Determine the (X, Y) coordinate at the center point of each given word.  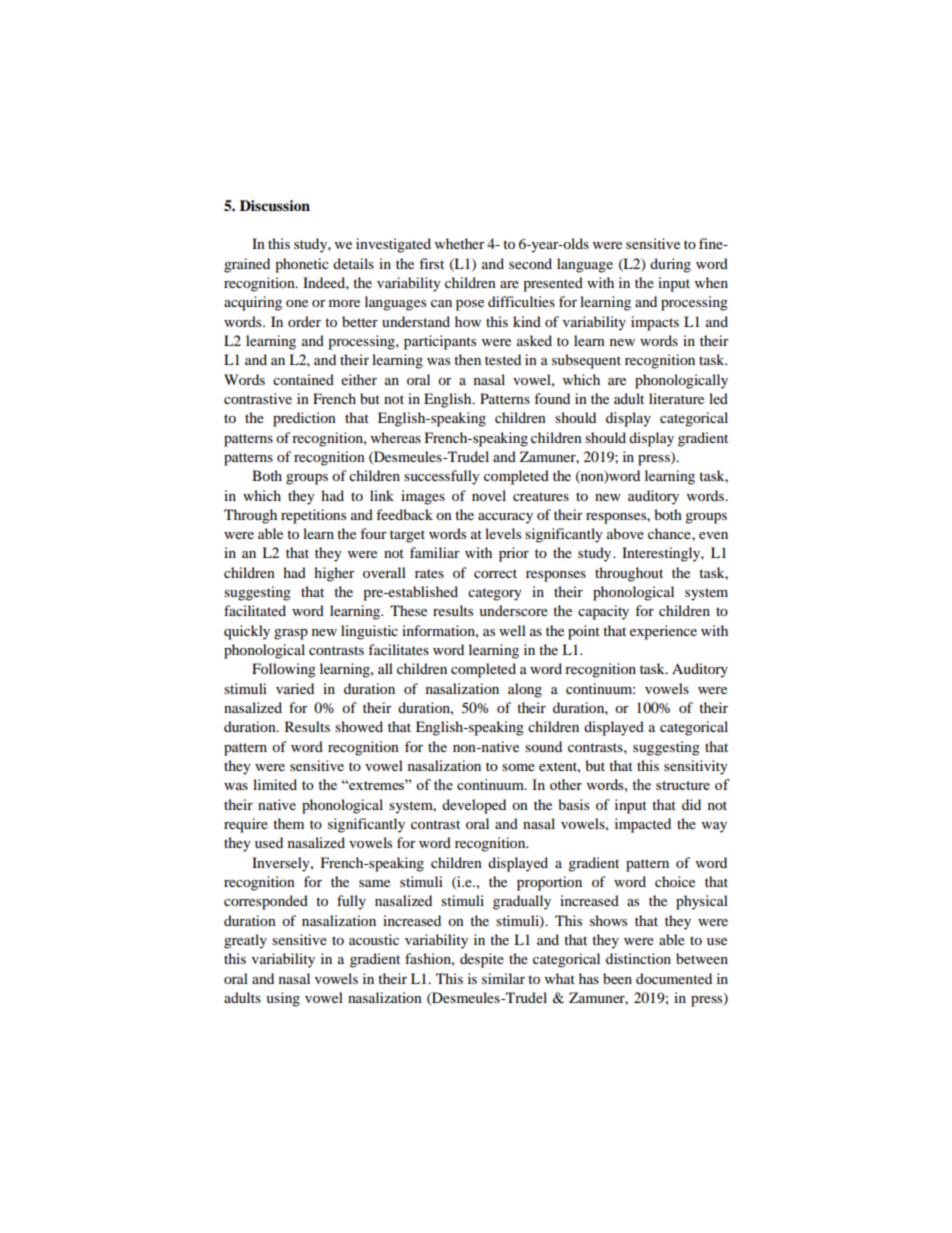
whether (460, 243)
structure (683, 785)
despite (482, 960)
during (670, 265)
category (495, 594)
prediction (304, 419)
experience (663, 632)
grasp (291, 634)
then (467, 359)
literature (676, 398)
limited (275, 784)
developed (474, 806)
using (283, 999)
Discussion (275, 206)
